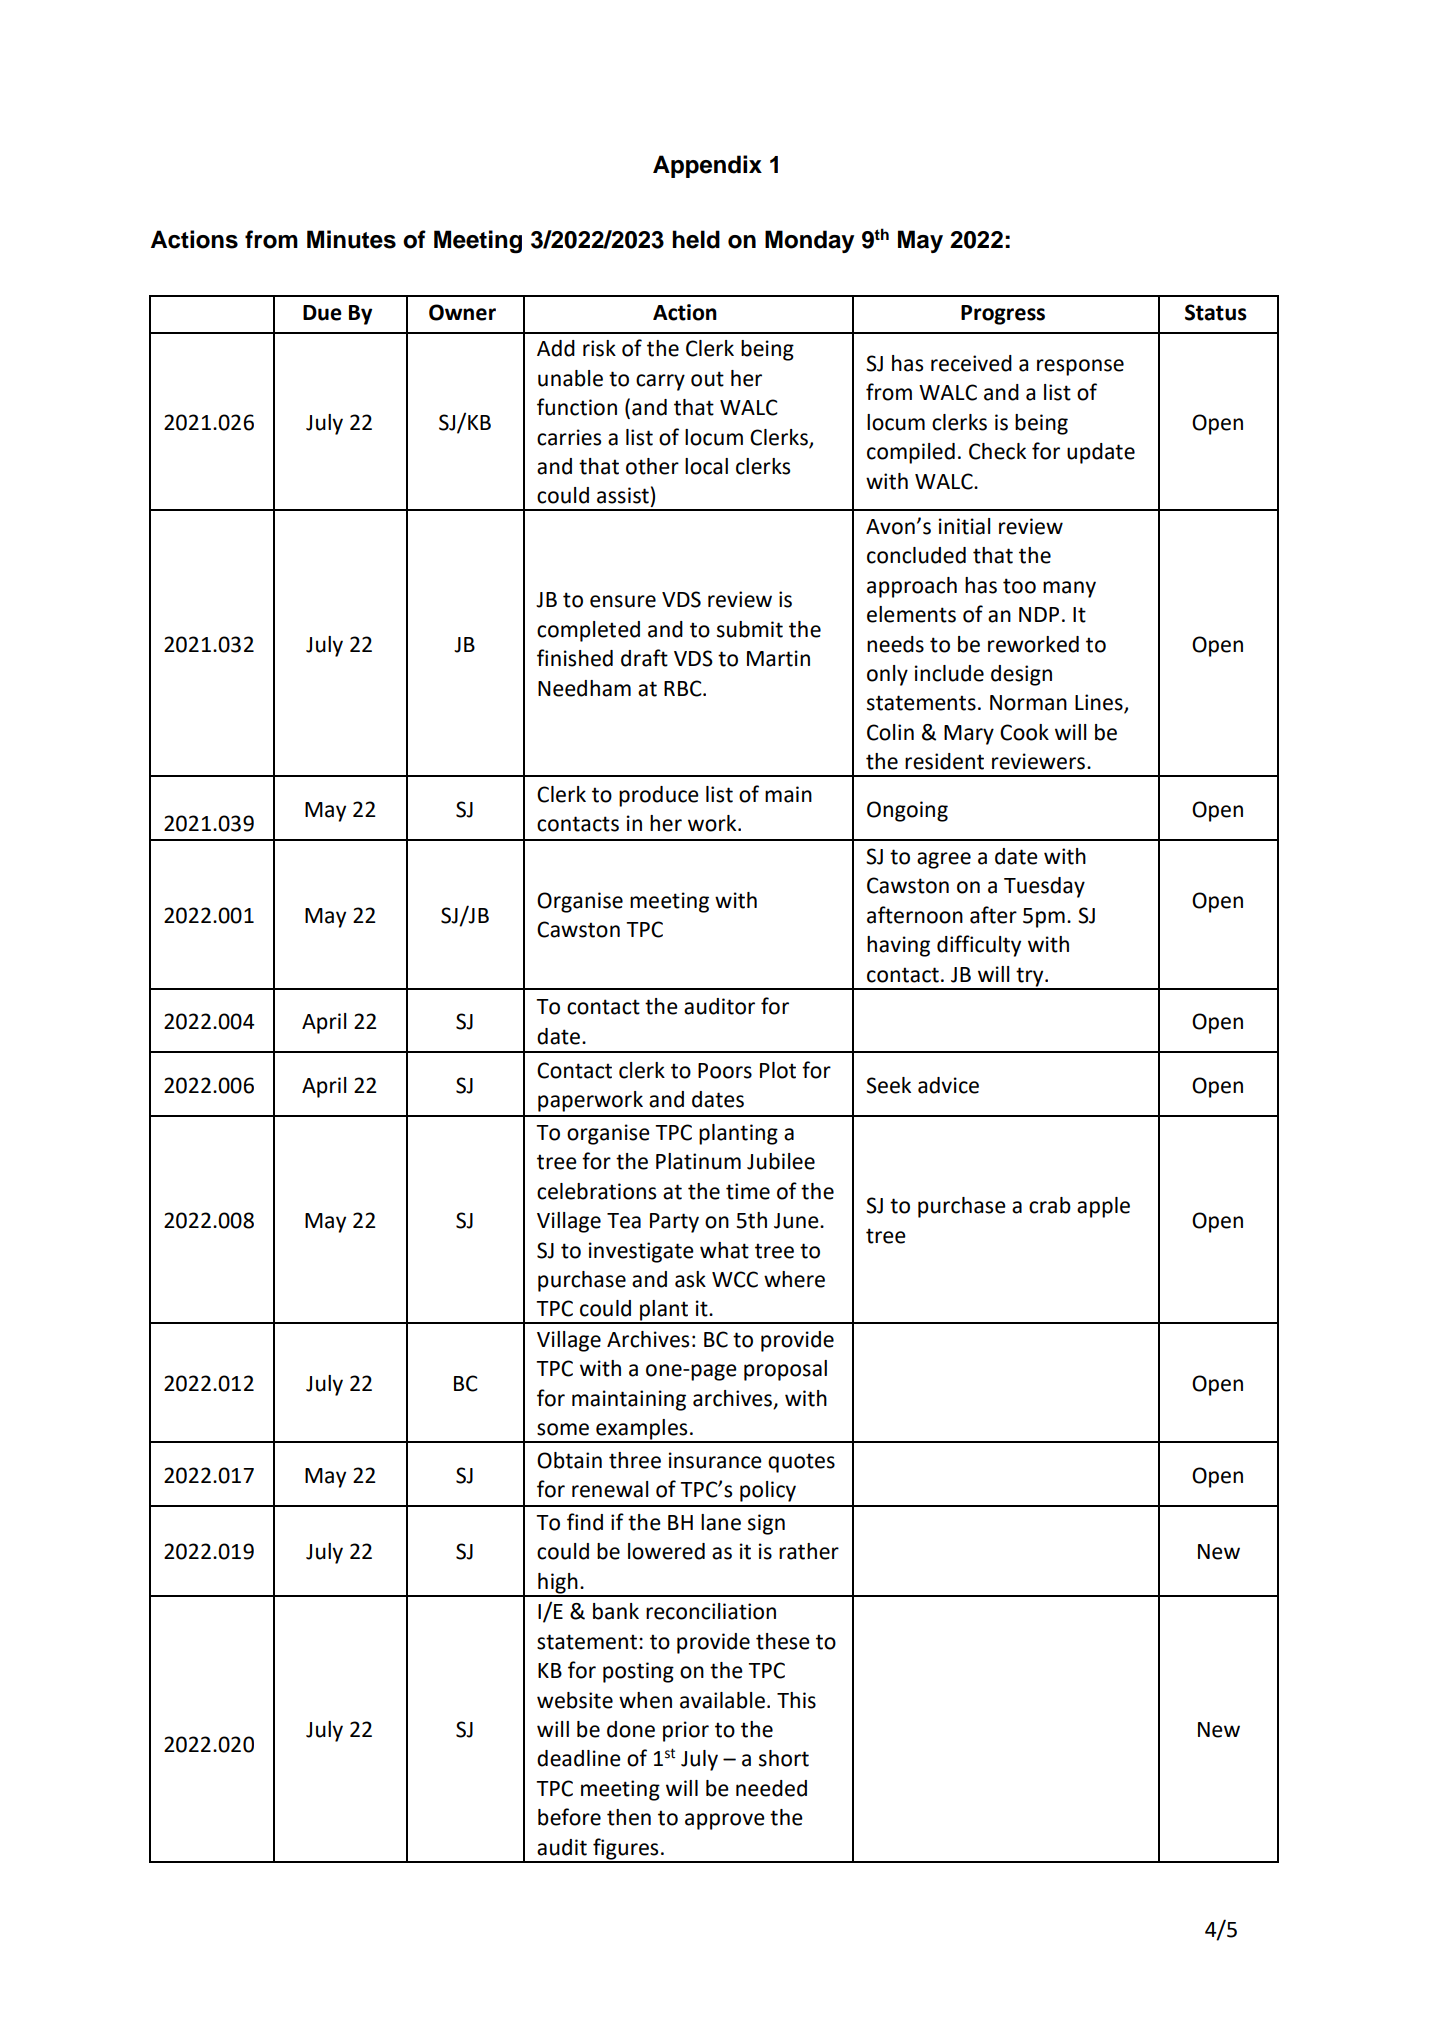 The width and height of the image is (1435, 2029). I want to click on Tuesday, so click(1044, 887).
